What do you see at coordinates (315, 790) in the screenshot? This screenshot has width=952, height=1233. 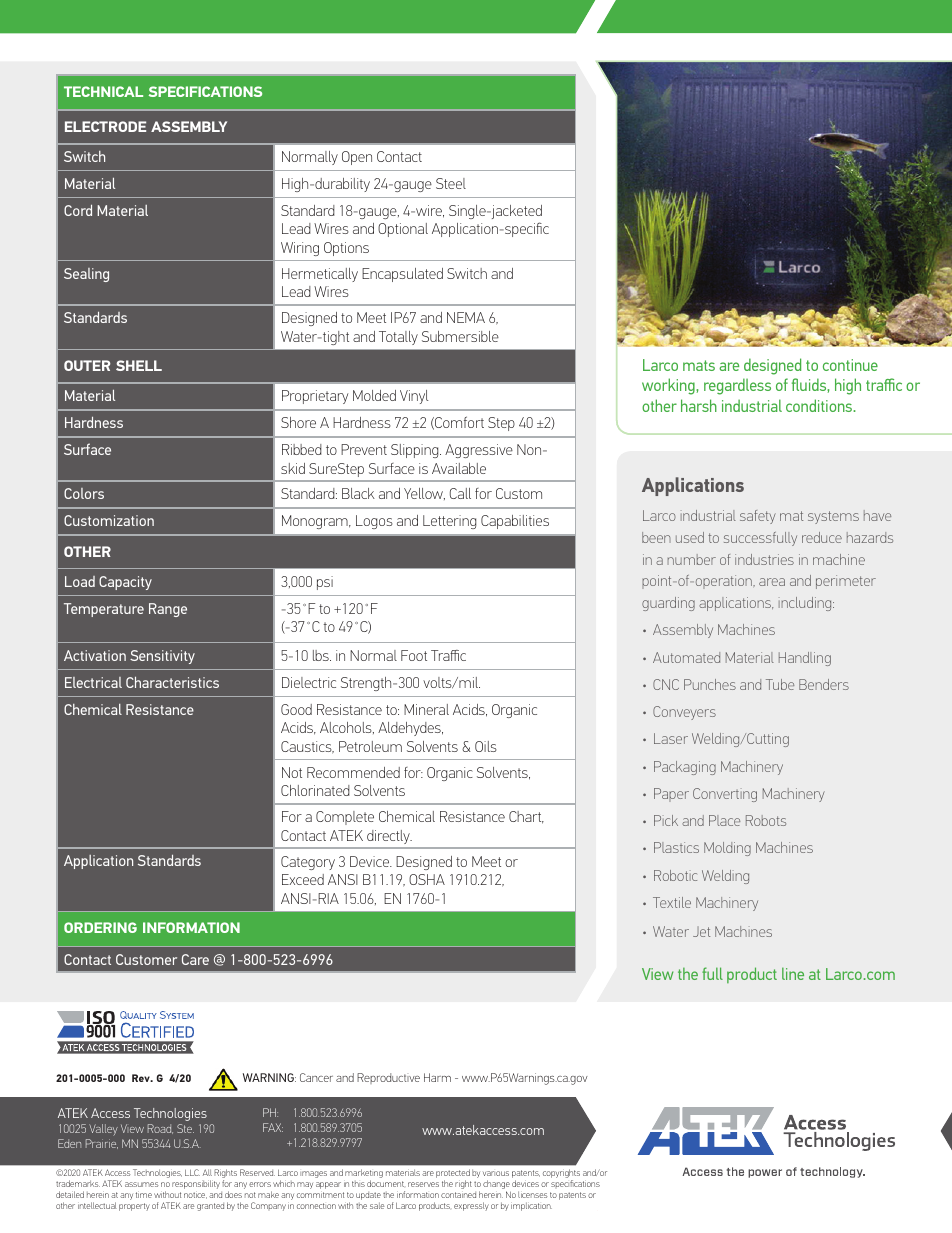 I see `Chlorinated` at bounding box center [315, 790].
